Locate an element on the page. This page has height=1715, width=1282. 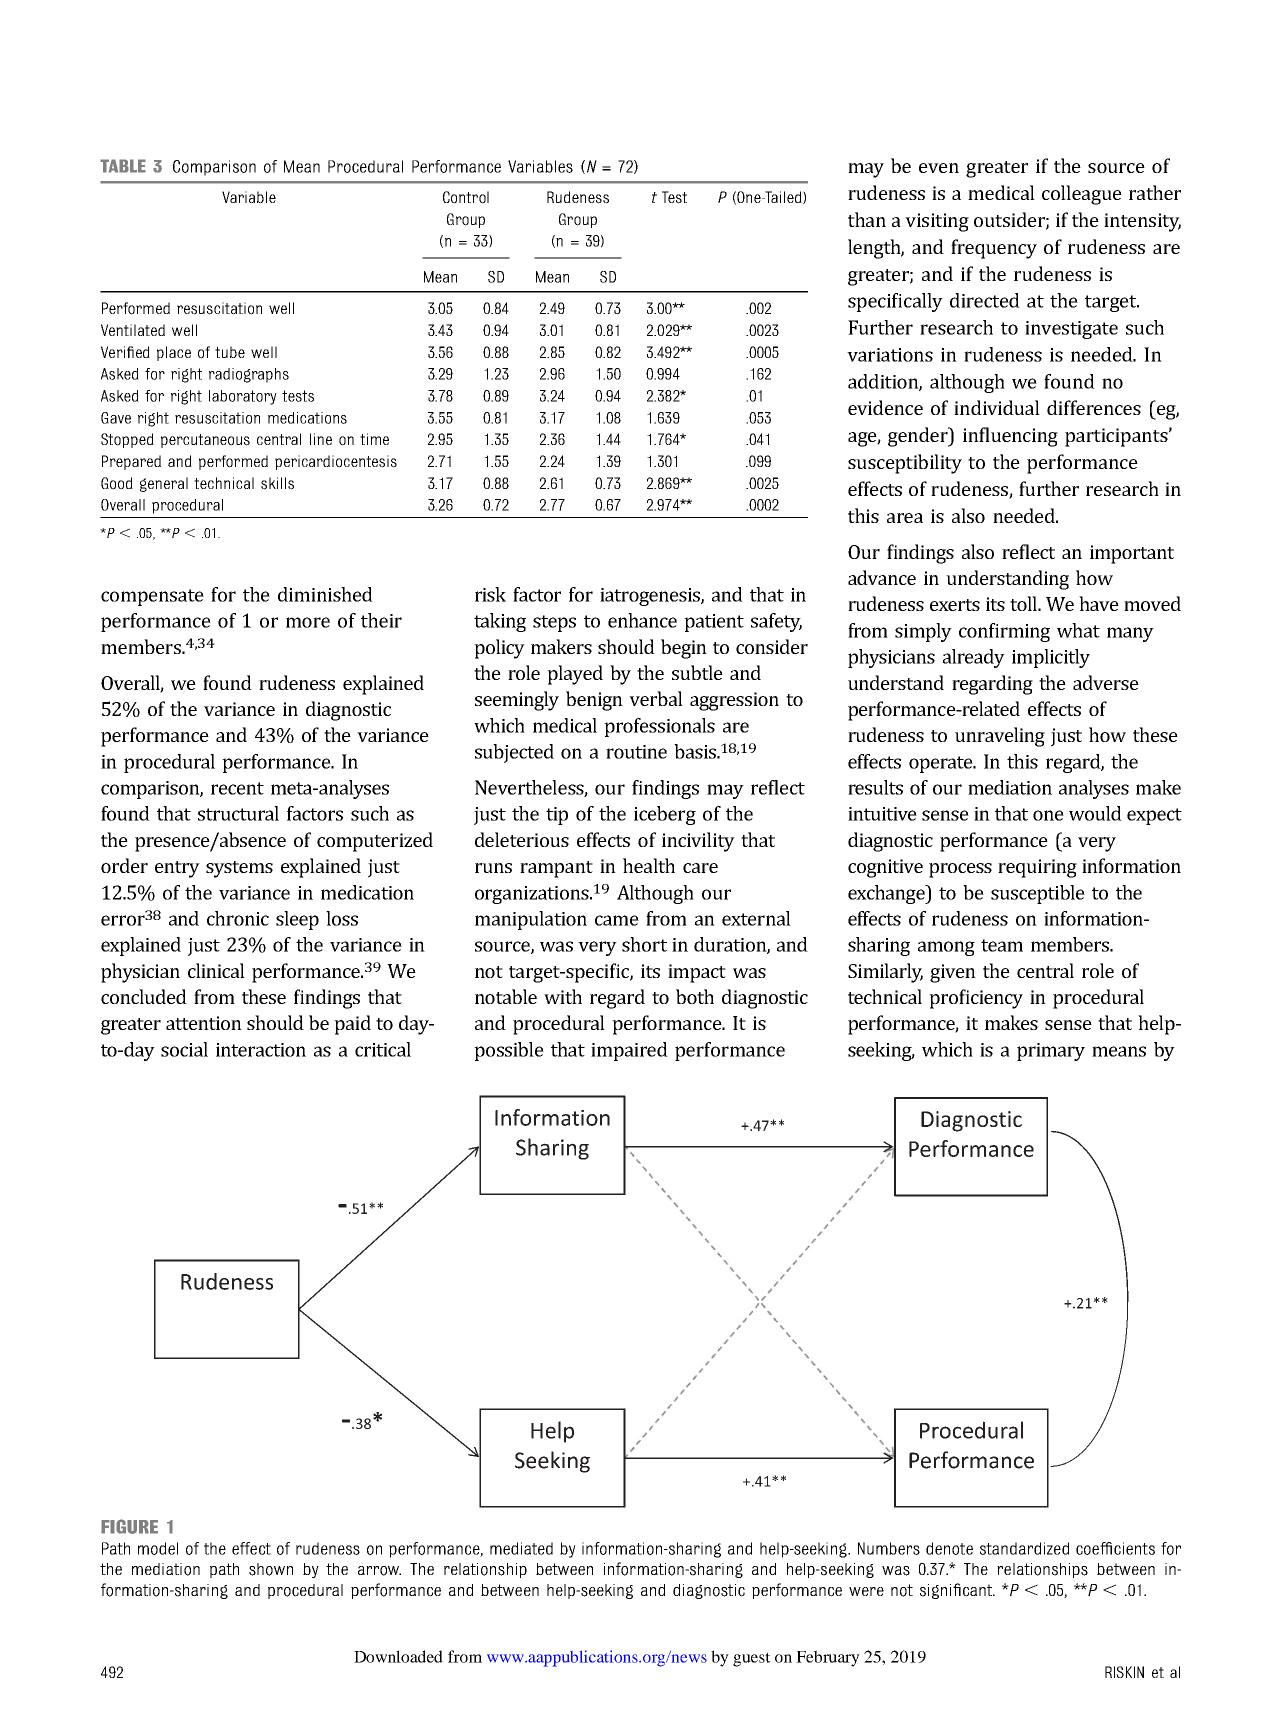
shown is located at coordinates (271, 1569).
